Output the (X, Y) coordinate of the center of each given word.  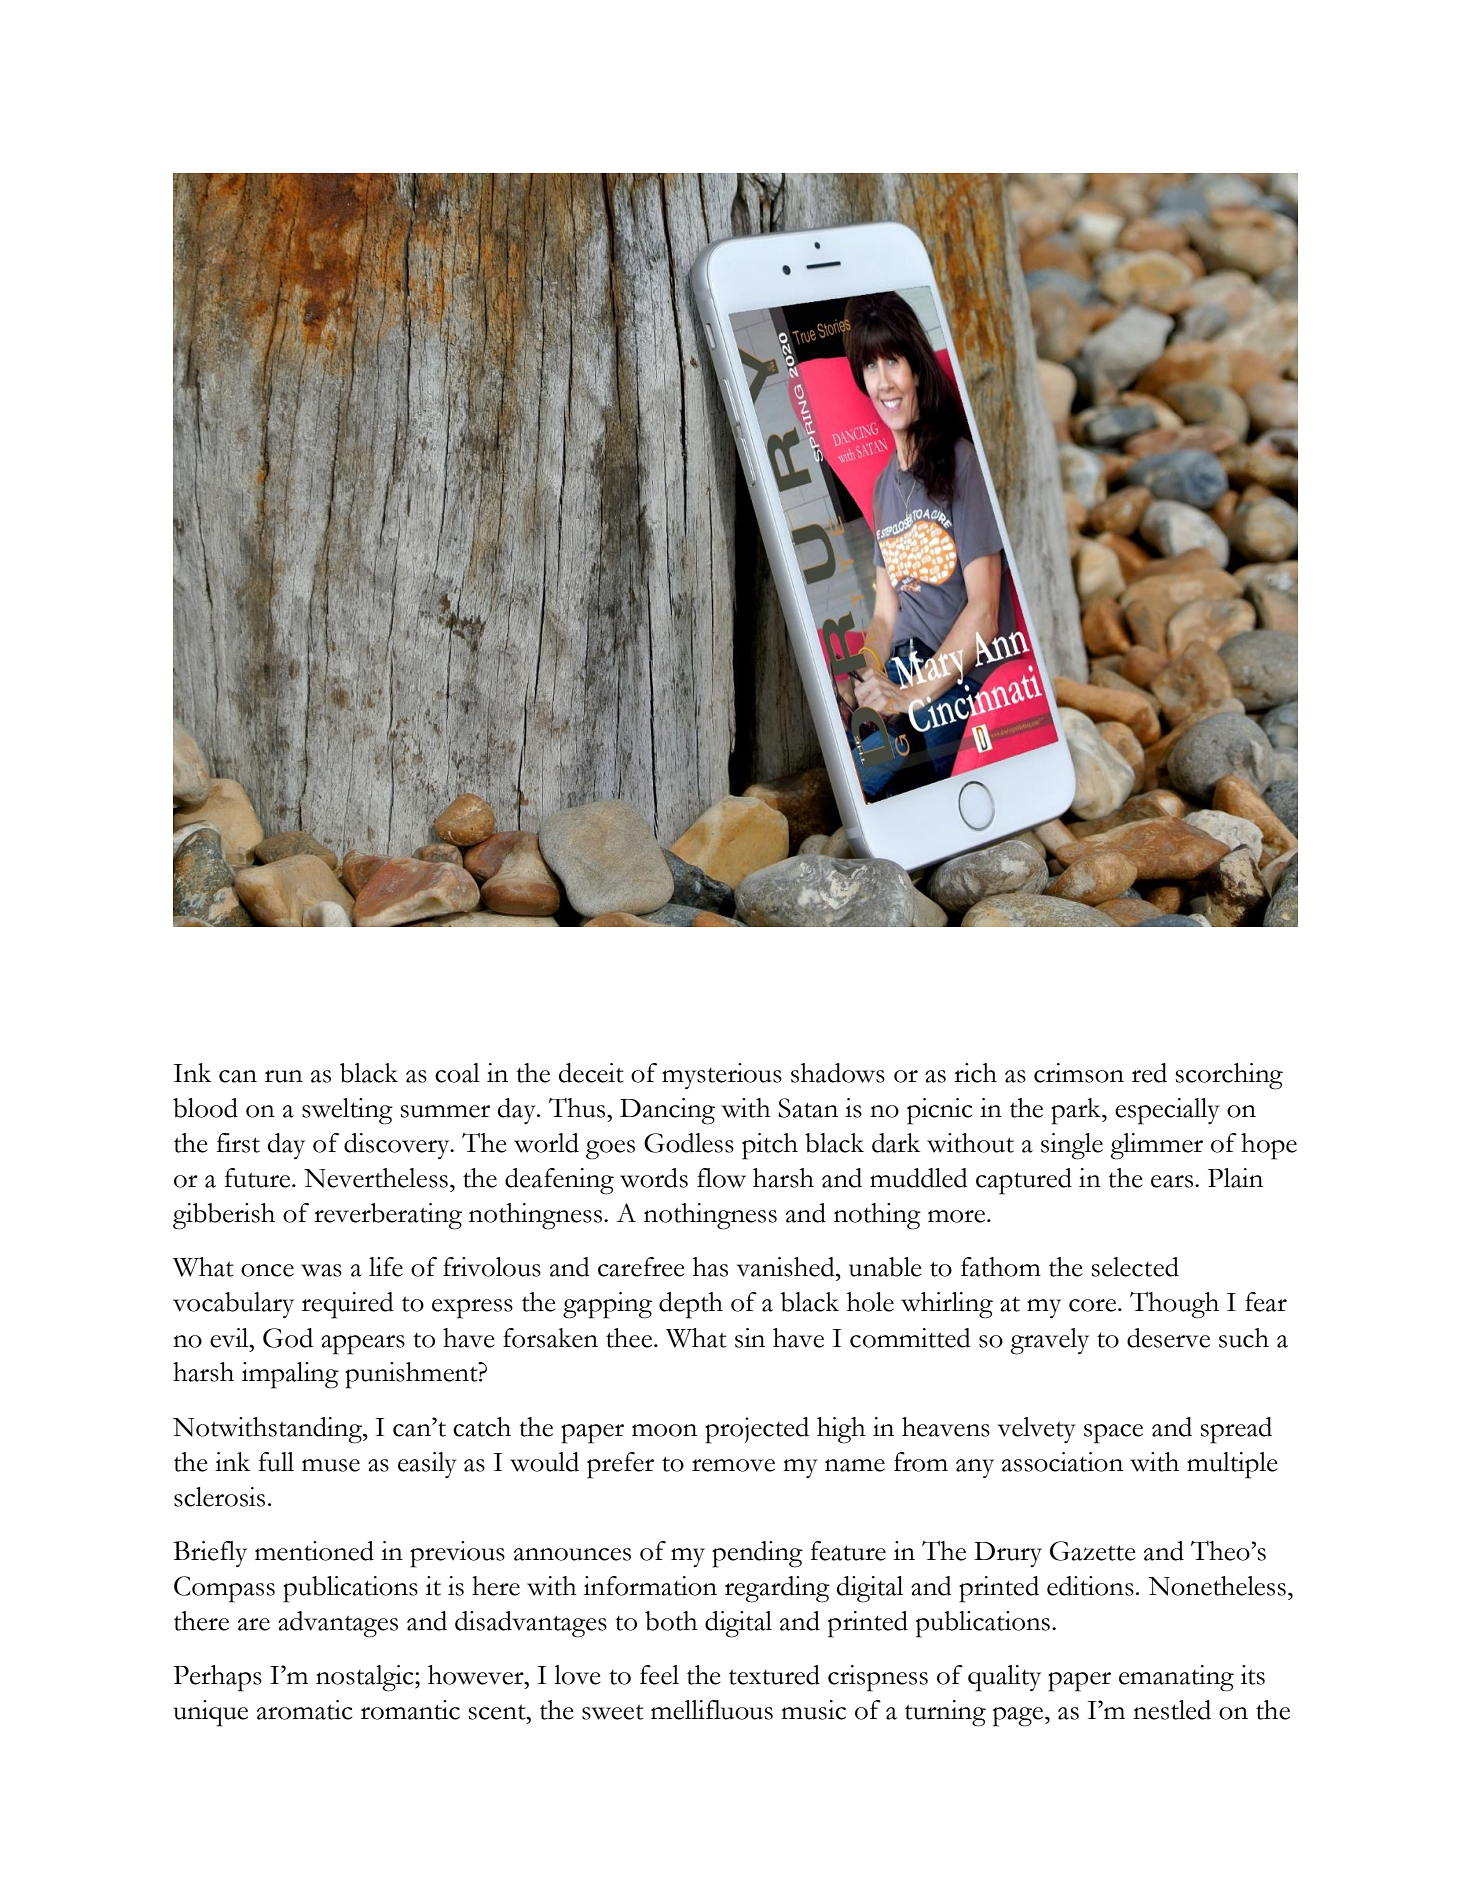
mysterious (722, 1076)
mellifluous (712, 1710)
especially (1167, 1111)
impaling (290, 1375)
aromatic (304, 1710)
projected (757, 1430)
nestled (1172, 1710)
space (1113, 1434)
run (284, 1076)
